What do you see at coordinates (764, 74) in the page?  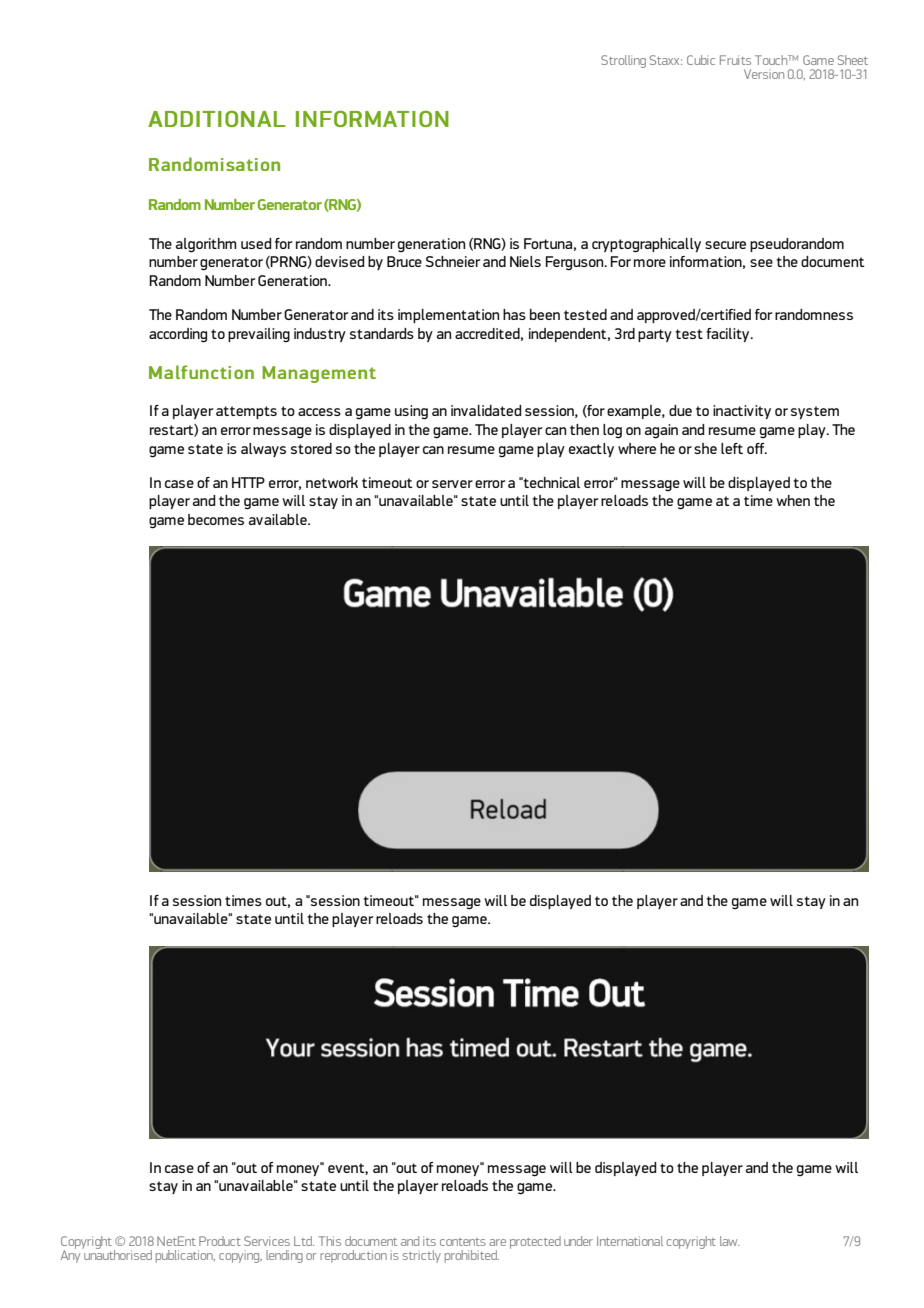 I see `Version` at bounding box center [764, 74].
